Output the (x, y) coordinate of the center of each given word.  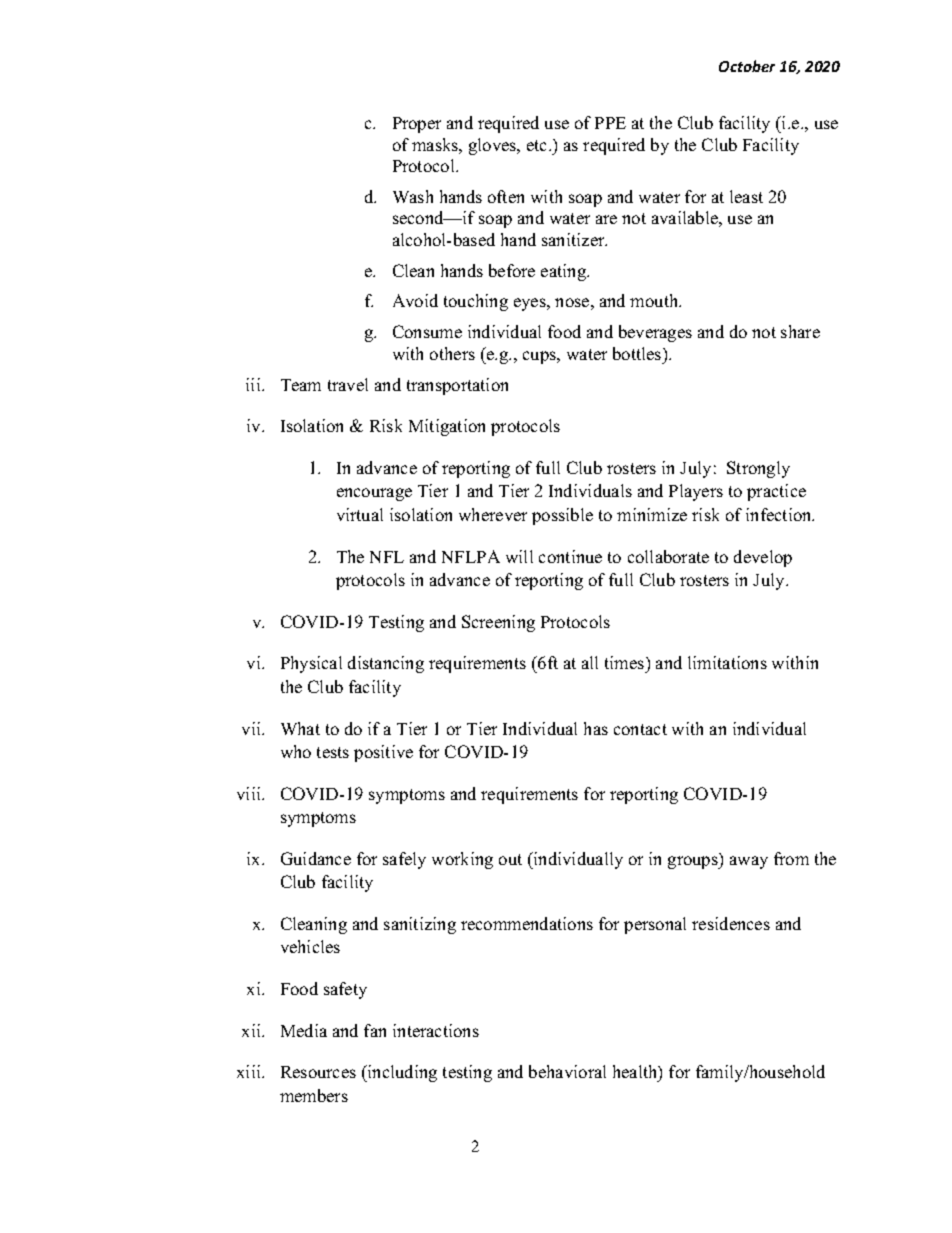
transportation (457, 386)
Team (301, 385)
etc (538, 145)
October (747, 66)
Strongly (758, 469)
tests (333, 752)
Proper (417, 125)
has (596, 728)
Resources (318, 1072)
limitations (727, 662)
